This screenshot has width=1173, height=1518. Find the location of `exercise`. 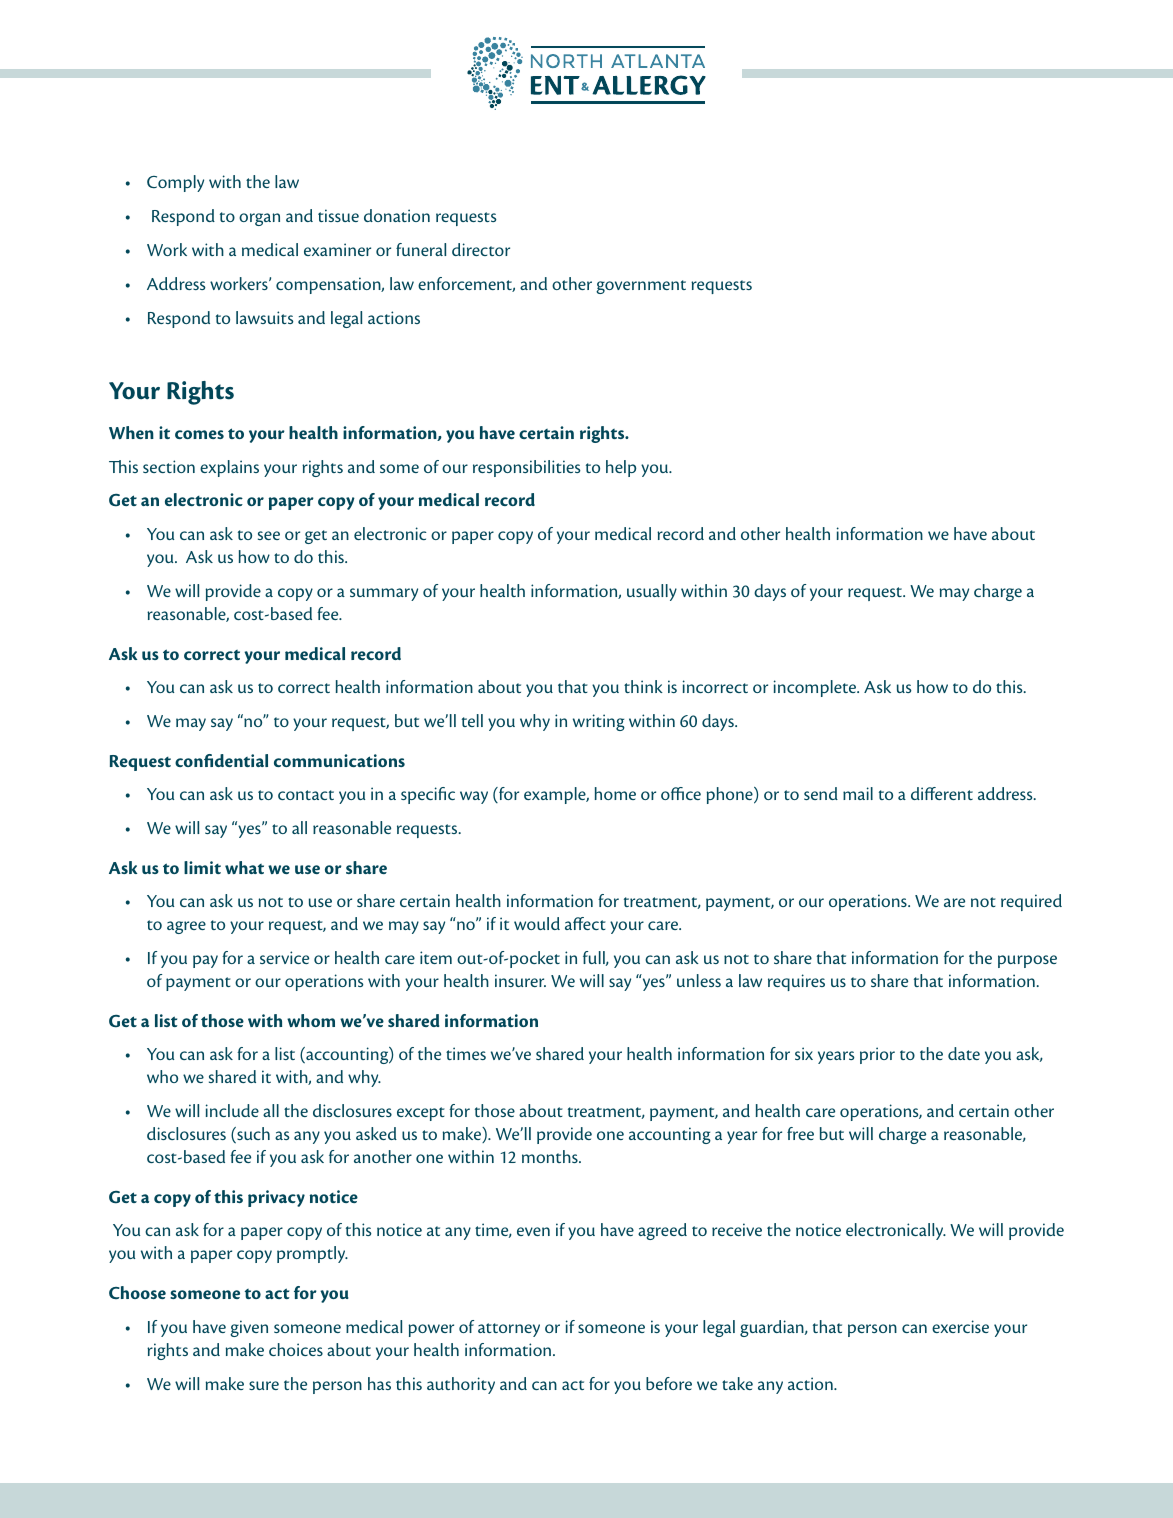

exercise is located at coordinates (960, 1326).
